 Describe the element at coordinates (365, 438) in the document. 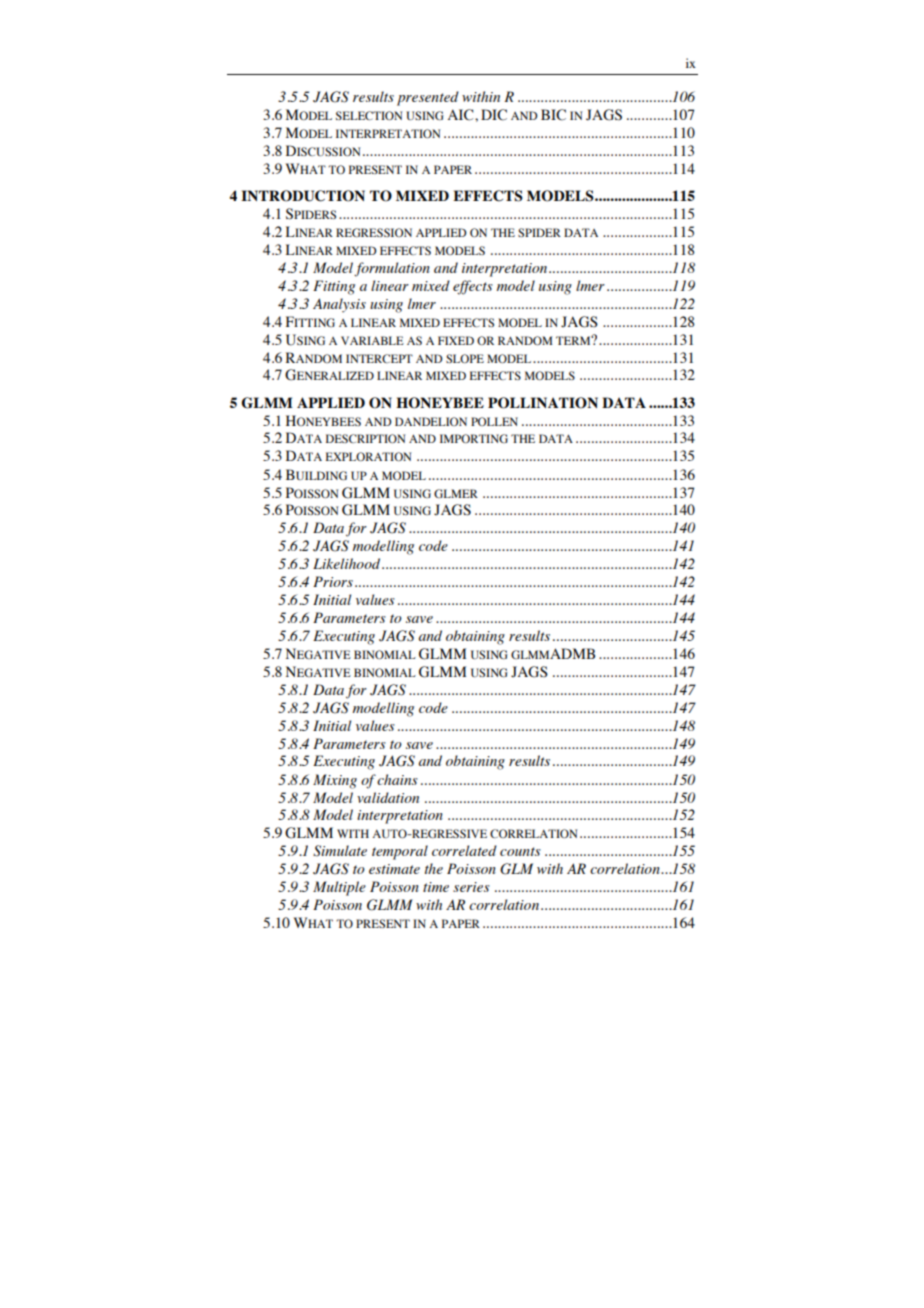

I see `DESCRIPTION` at that location.
